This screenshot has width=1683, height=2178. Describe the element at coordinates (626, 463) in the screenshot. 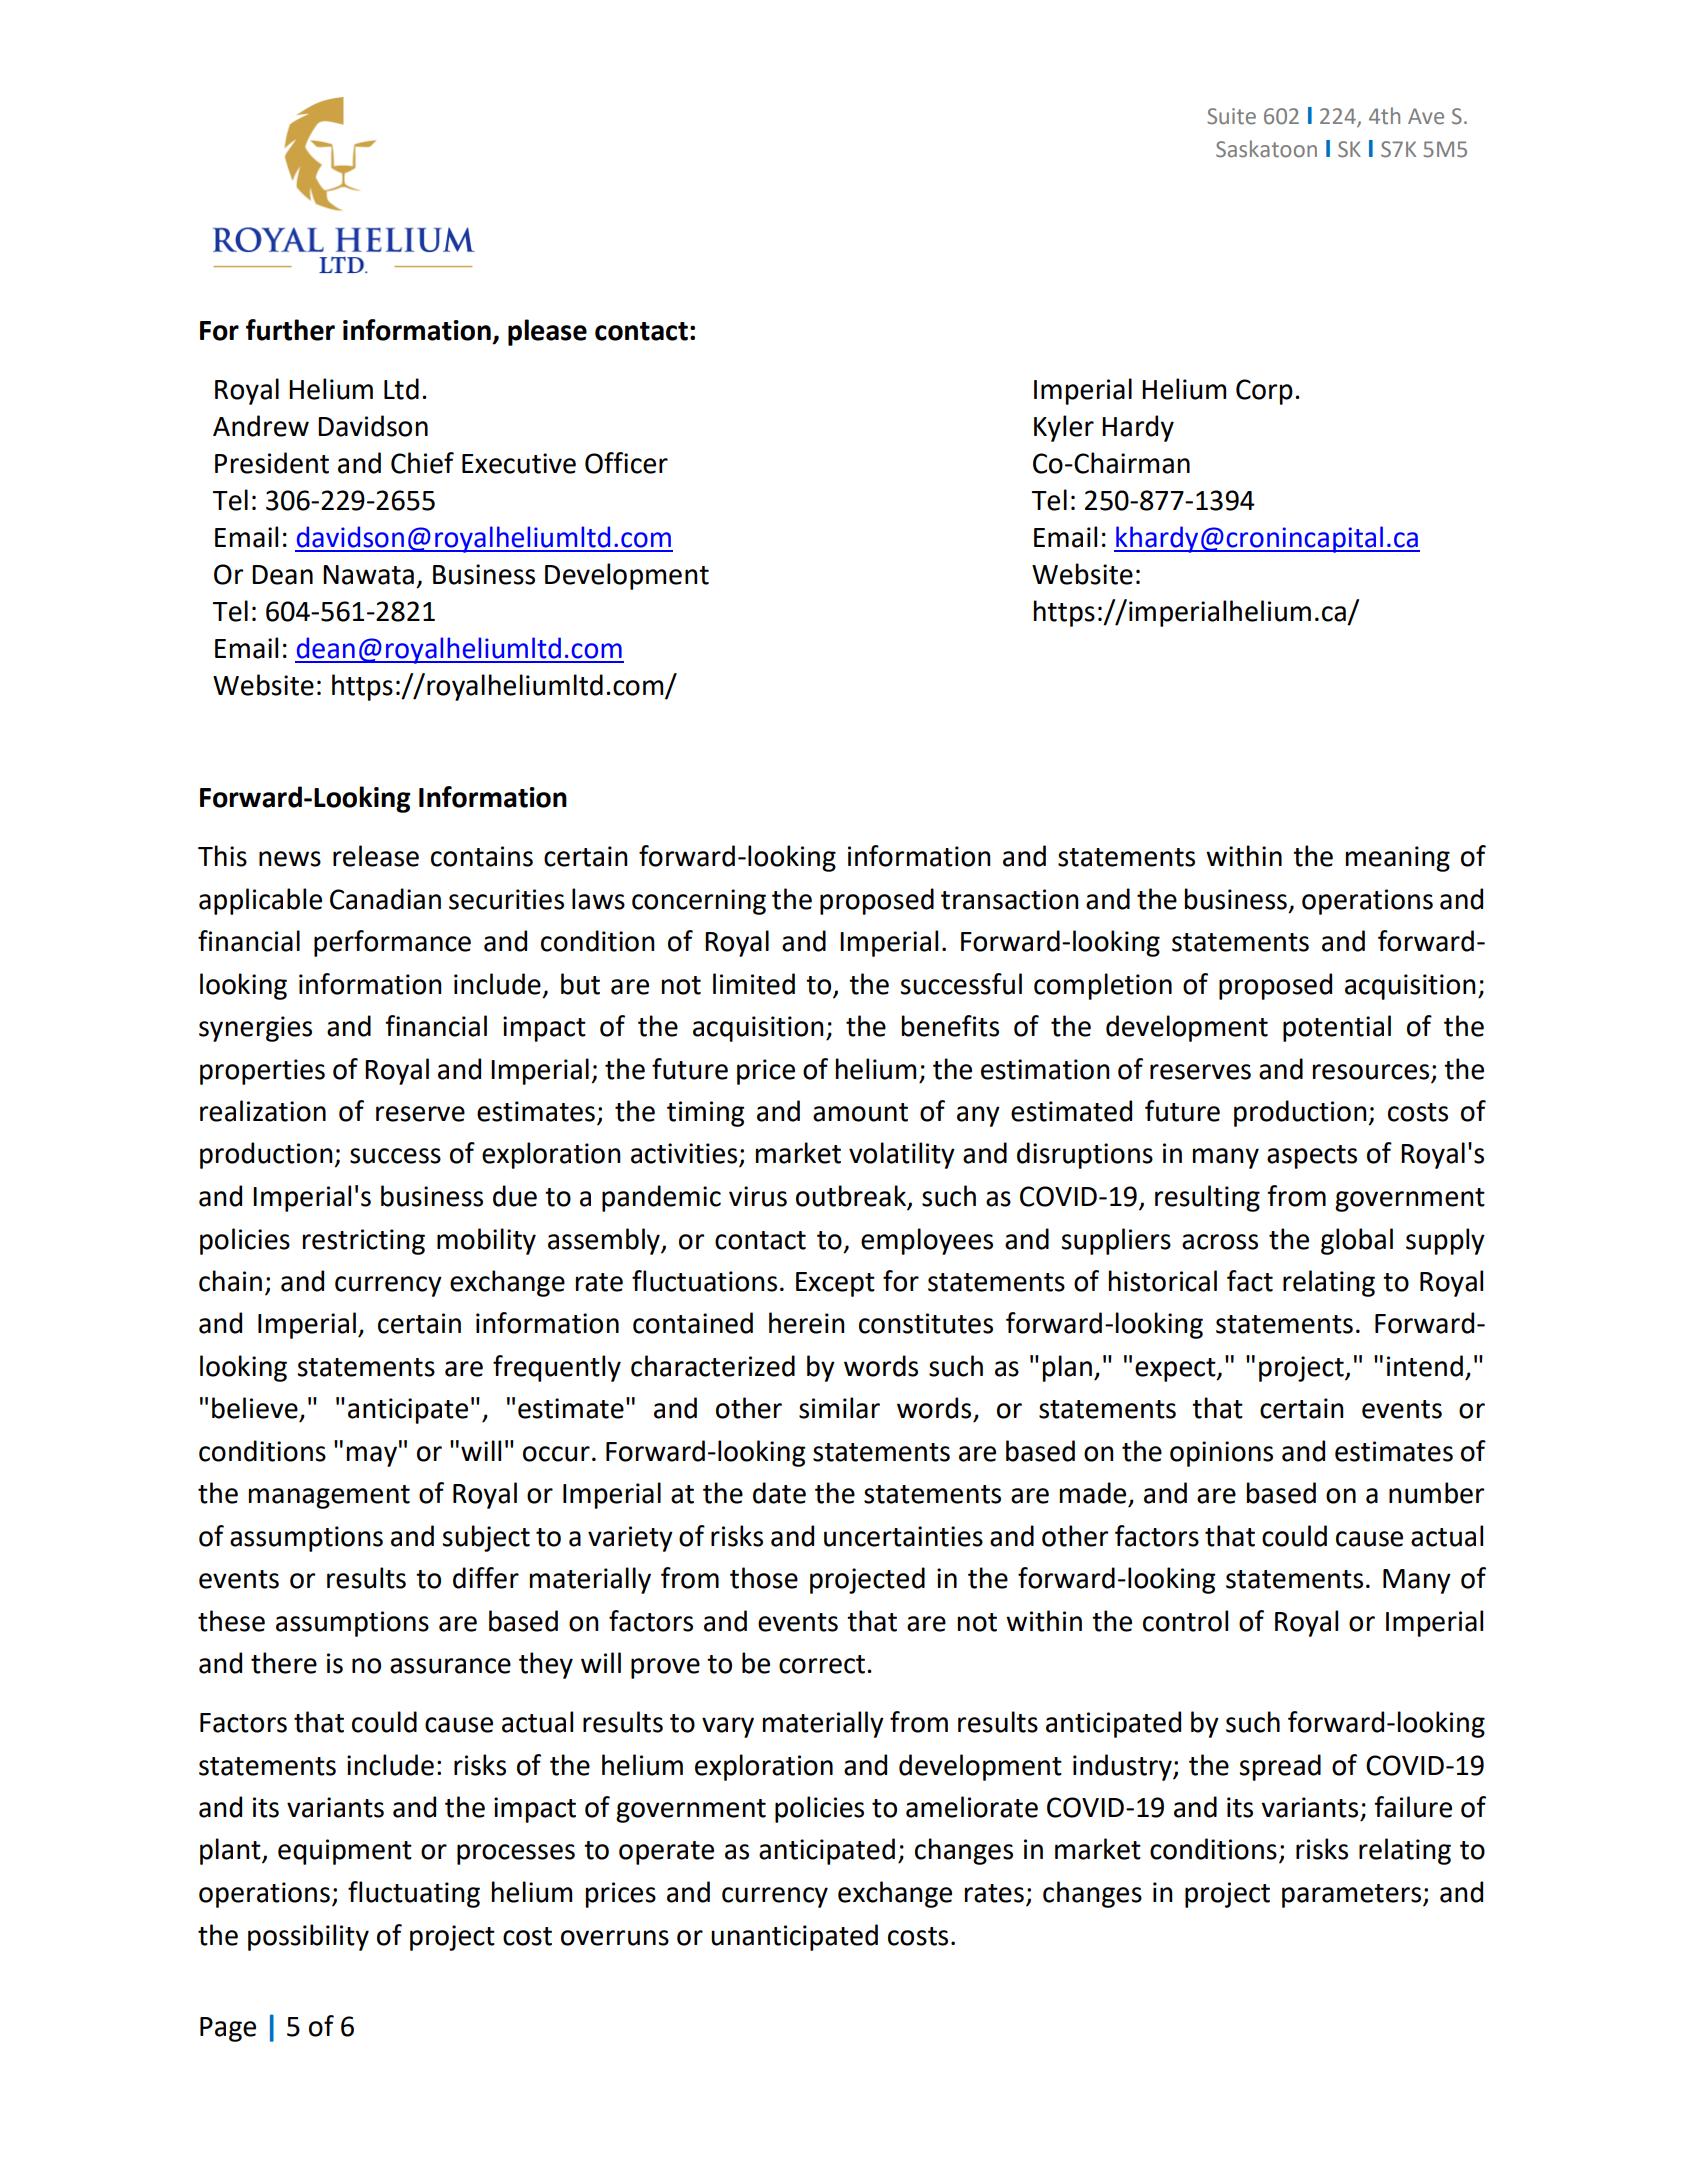

I see `Officer` at that location.
